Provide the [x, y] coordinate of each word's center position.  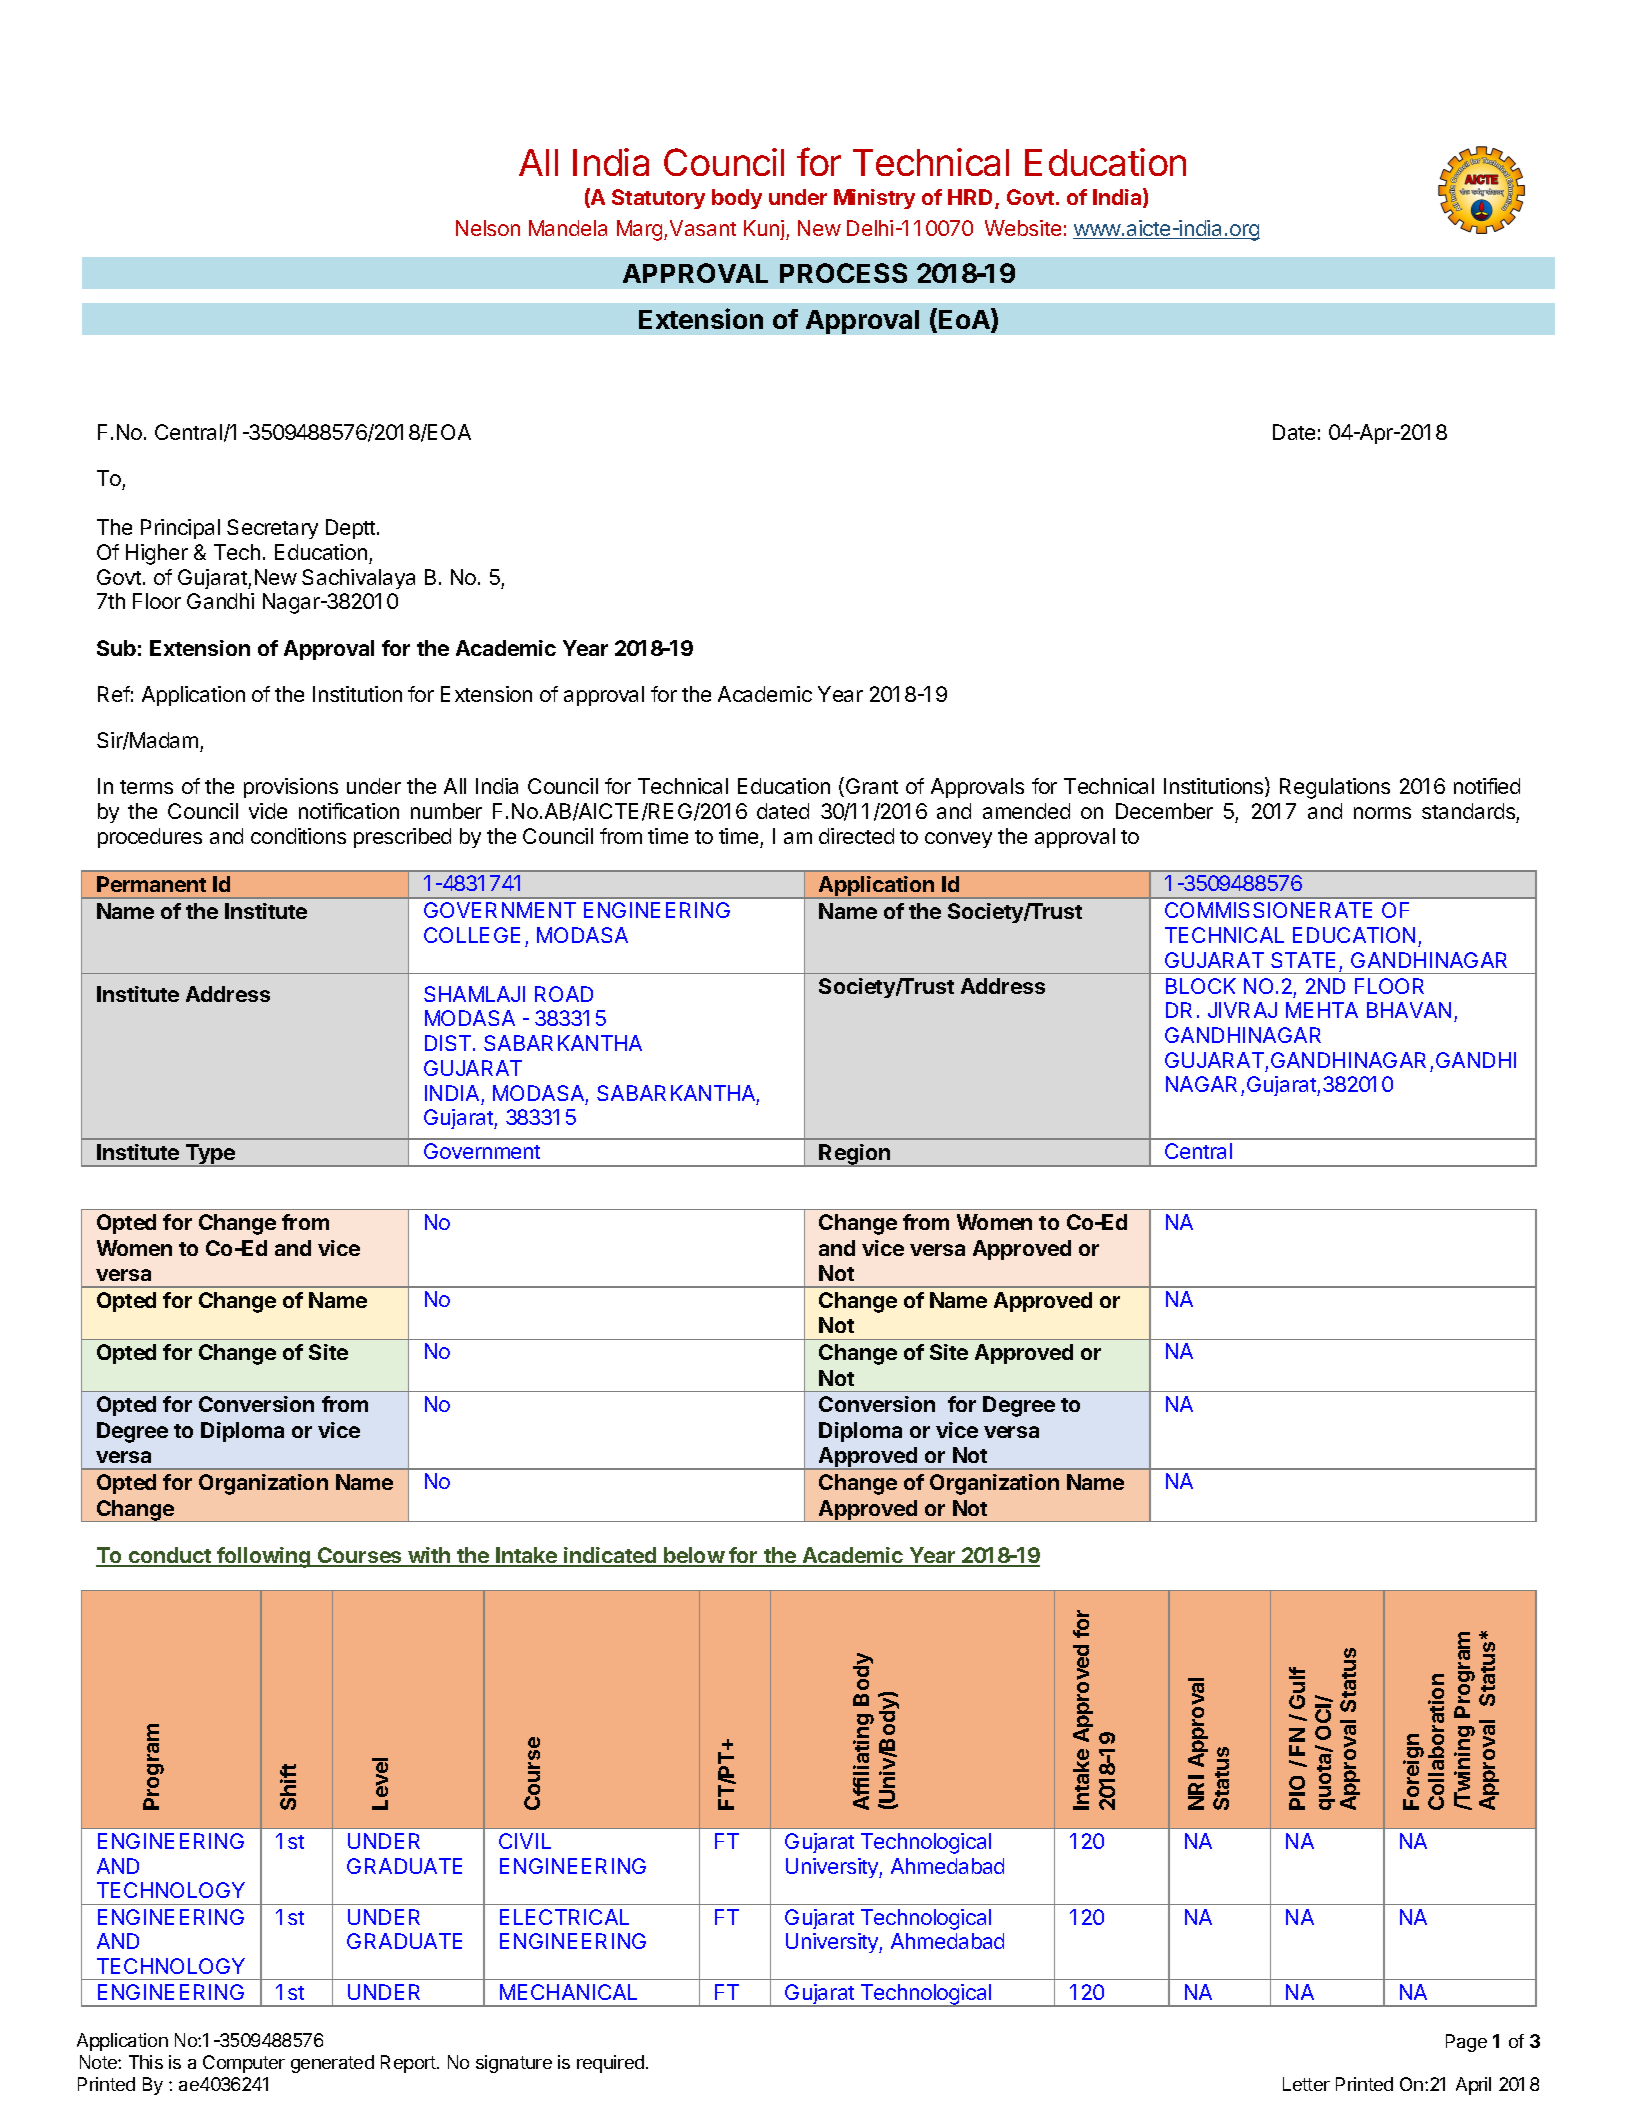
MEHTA [1322, 1010]
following [264, 1557]
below [694, 1556]
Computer [244, 2064]
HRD [972, 198]
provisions [291, 788]
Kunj [764, 230]
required [610, 2064]
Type [210, 1155]
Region [855, 1155]
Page [1466, 2043]
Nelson [488, 228]
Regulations [1335, 788]
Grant [872, 786]
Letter [1306, 2084]
